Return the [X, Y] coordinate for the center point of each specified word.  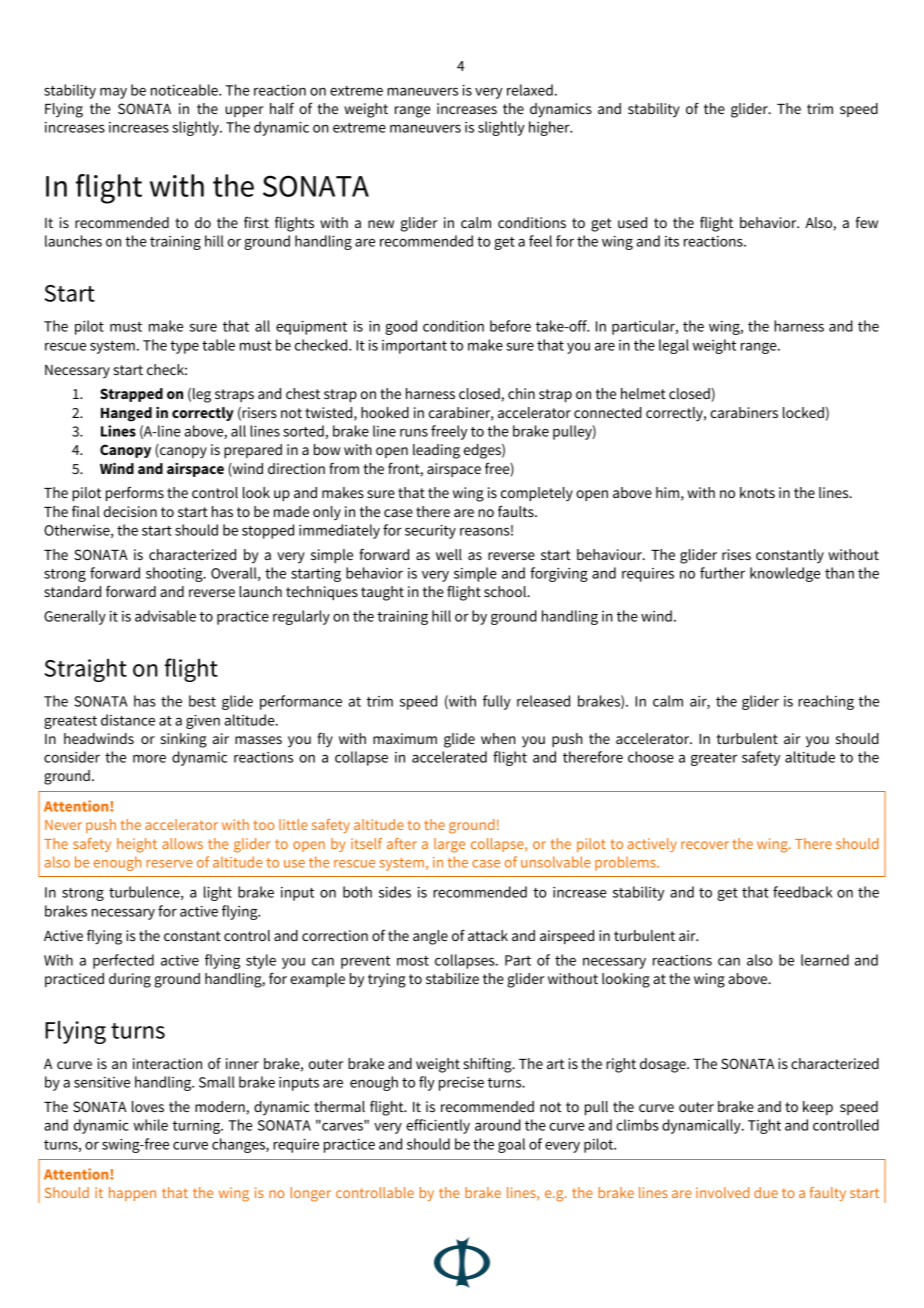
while [150, 1125]
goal [511, 1145]
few [867, 222]
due [766, 1192]
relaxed [530, 90]
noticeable [185, 90]
